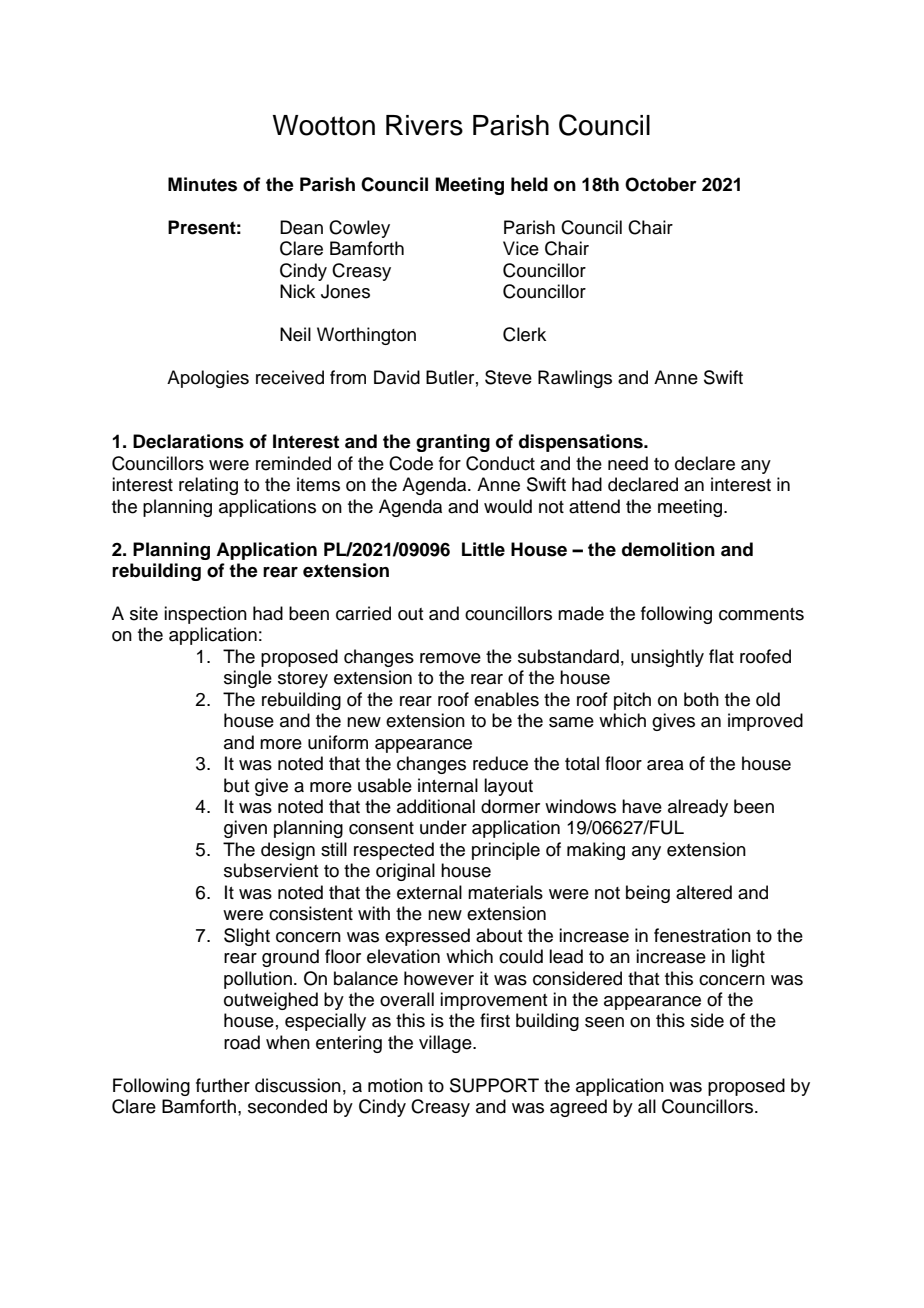  Describe the element at coordinates (424, 125) in the screenshot. I see `Rivers` at that location.
